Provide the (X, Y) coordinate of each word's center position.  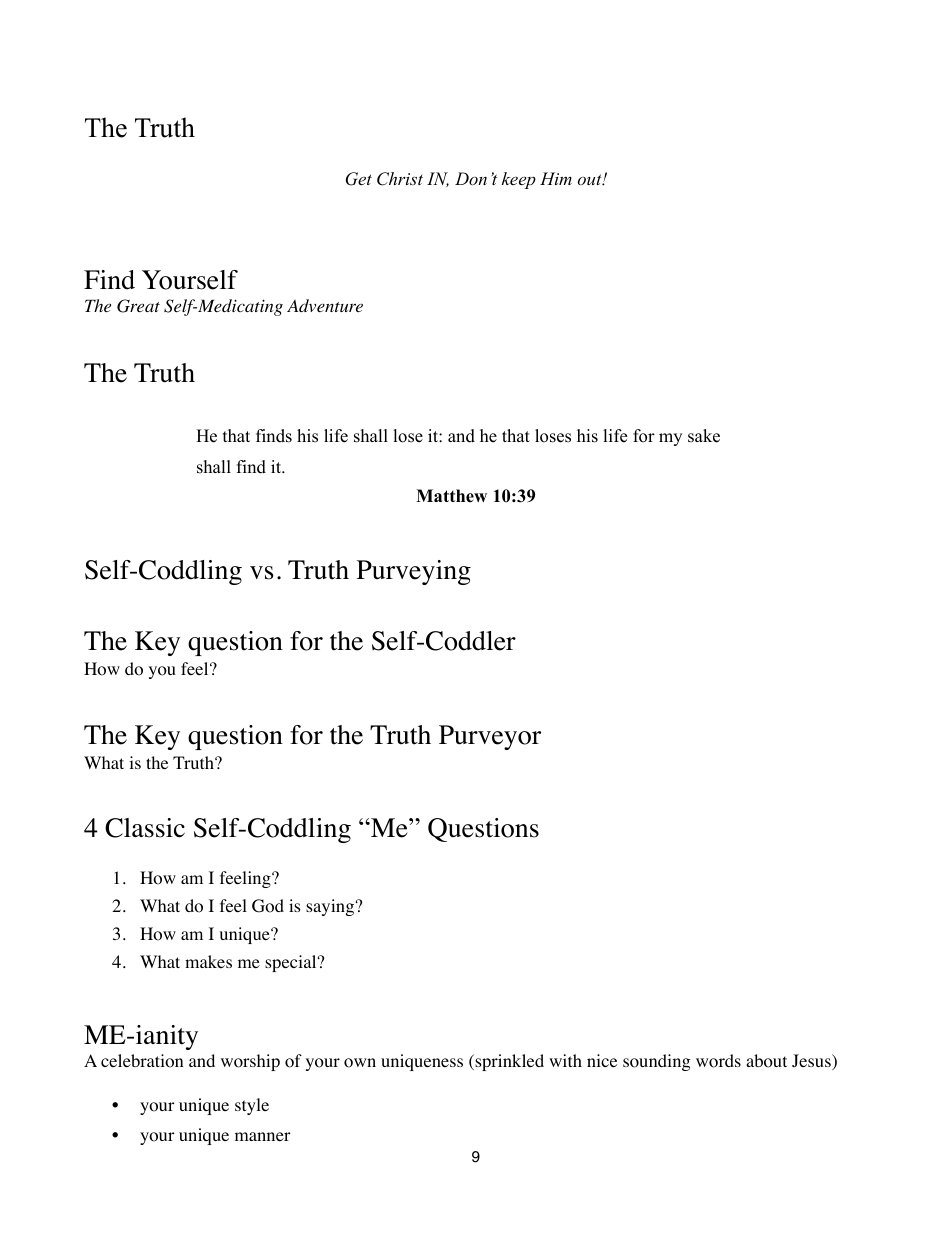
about (766, 1061)
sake (704, 436)
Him (556, 178)
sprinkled (508, 1062)
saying (331, 907)
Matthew (451, 496)
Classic (145, 828)
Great (138, 306)
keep (519, 180)
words (718, 1061)
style (252, 1106)
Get (359, 179)
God (268, 906)
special (292, 963)
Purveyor (490, 737)
